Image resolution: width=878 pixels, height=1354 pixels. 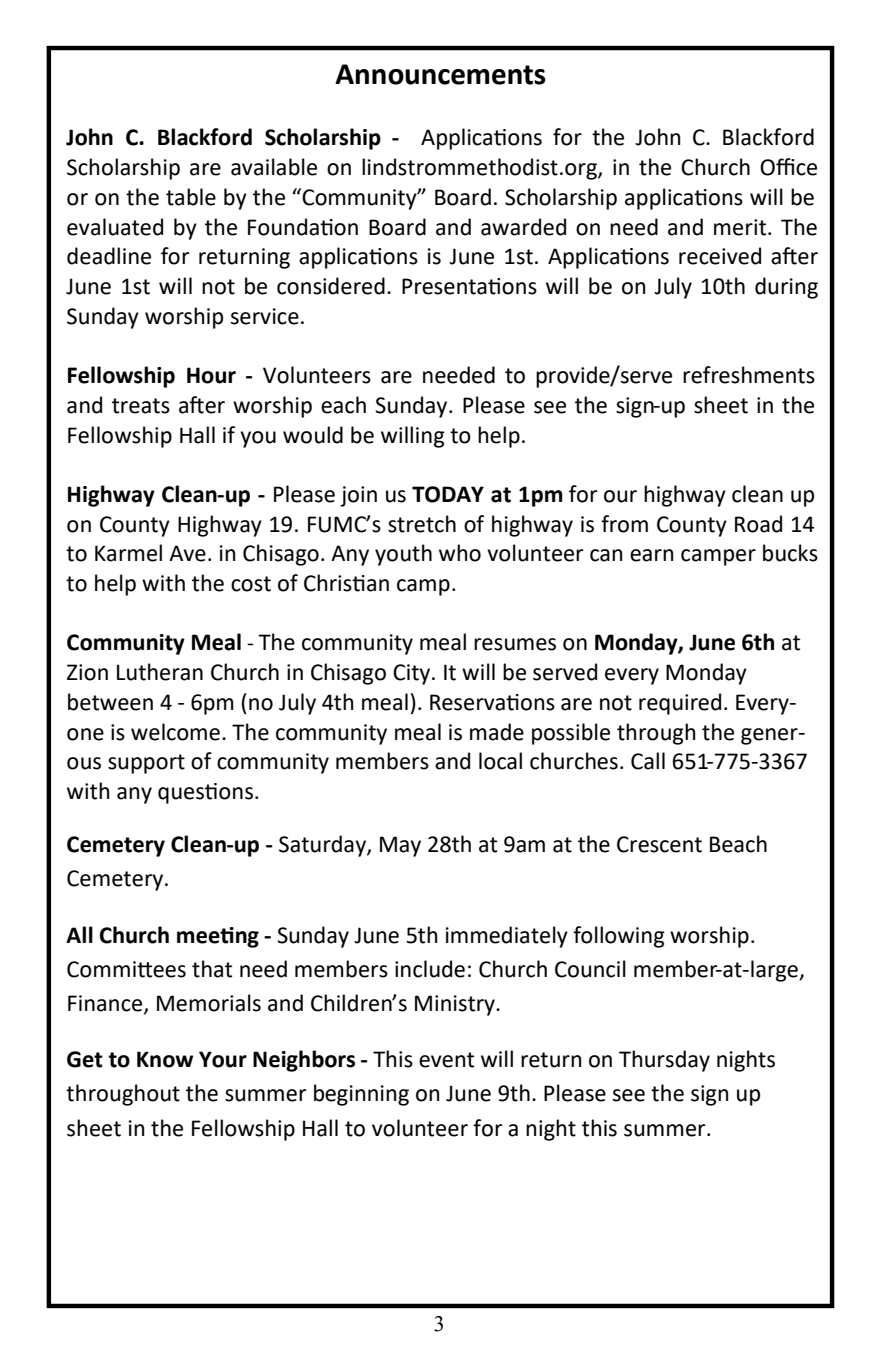 I want to click on required, so click(x=680, y=704).
